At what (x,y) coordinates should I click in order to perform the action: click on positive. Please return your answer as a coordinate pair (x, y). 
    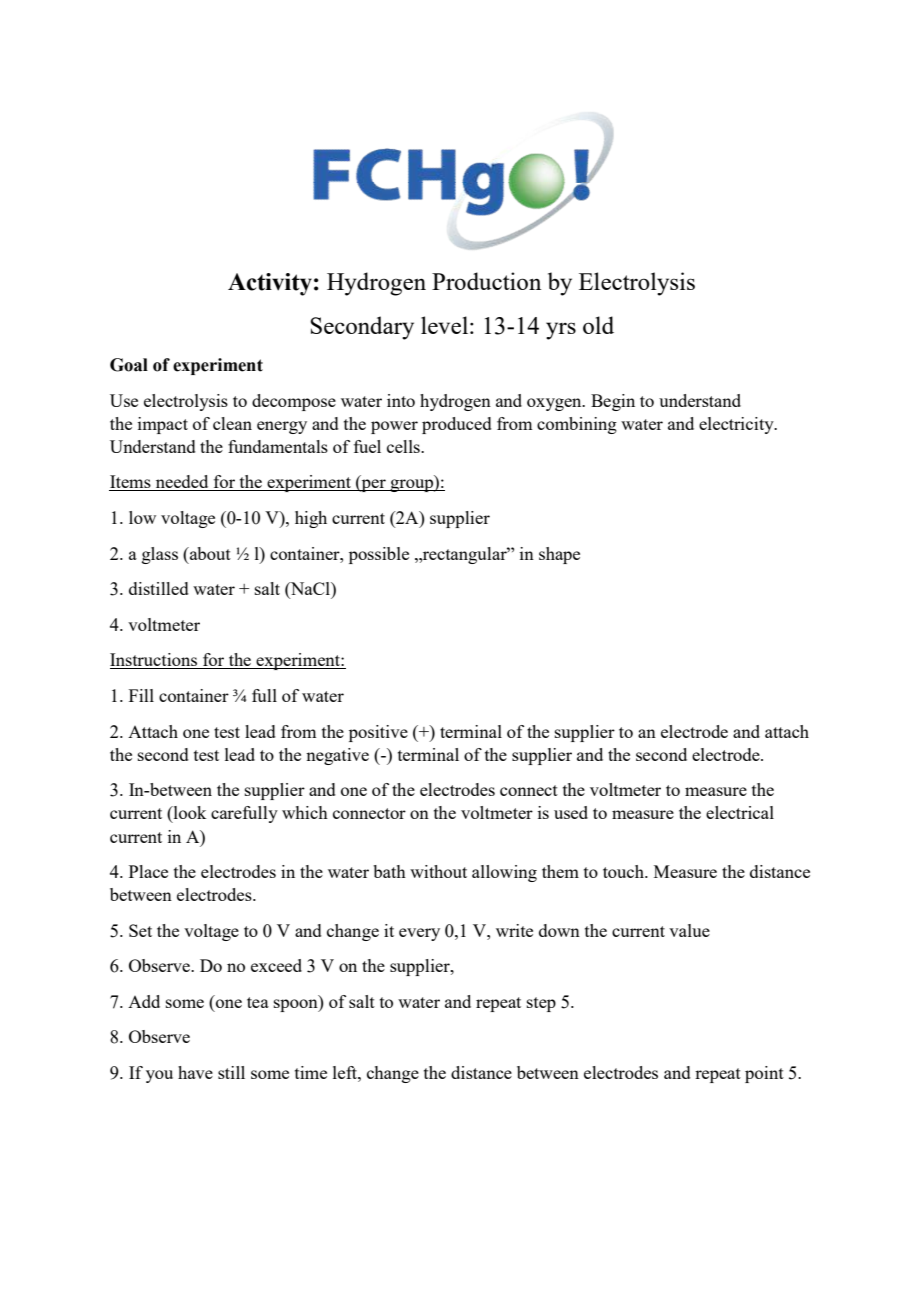
    Looking at the image, I should click on (378, 733).
